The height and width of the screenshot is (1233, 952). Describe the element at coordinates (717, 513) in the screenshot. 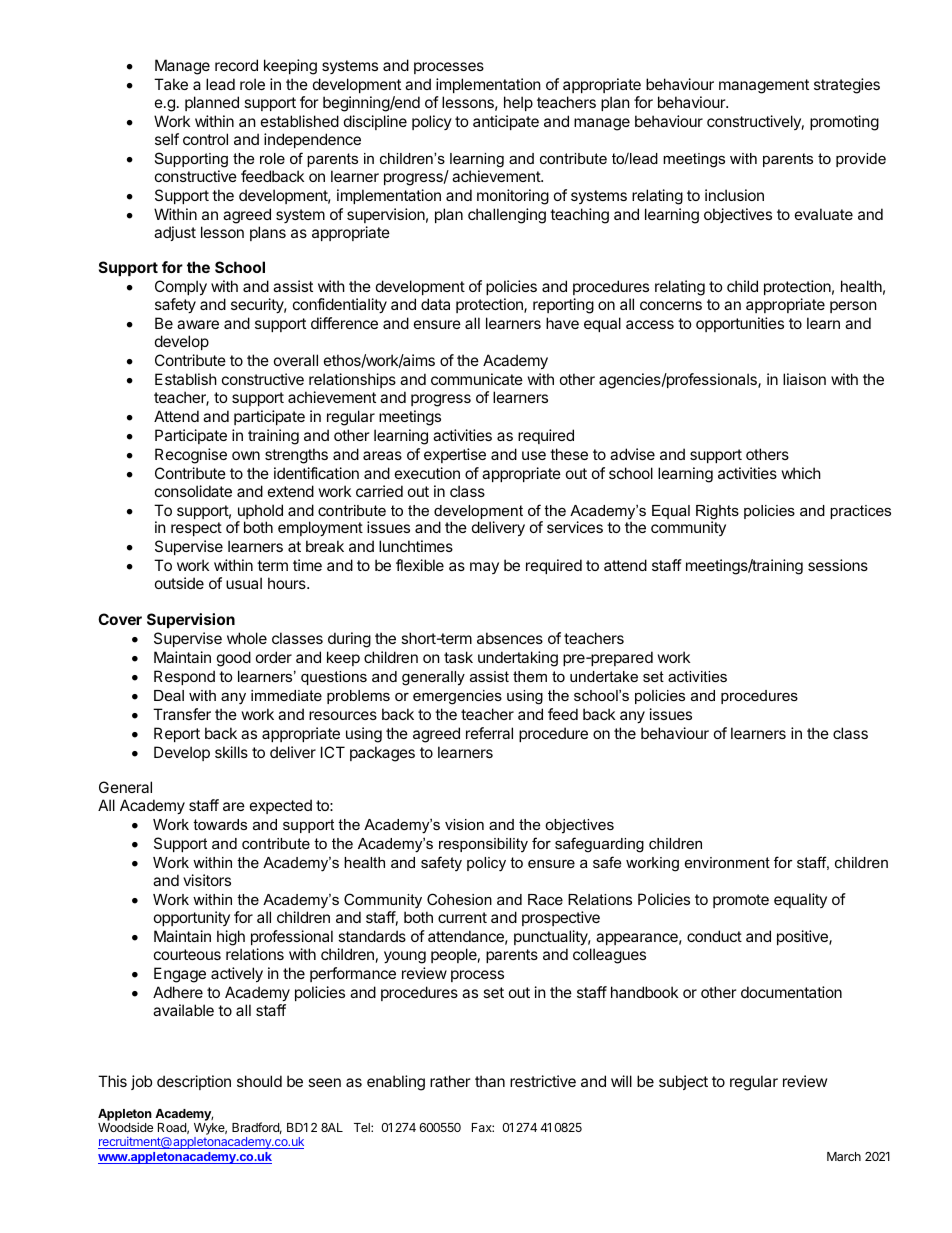

I see `Rights` at that location.
